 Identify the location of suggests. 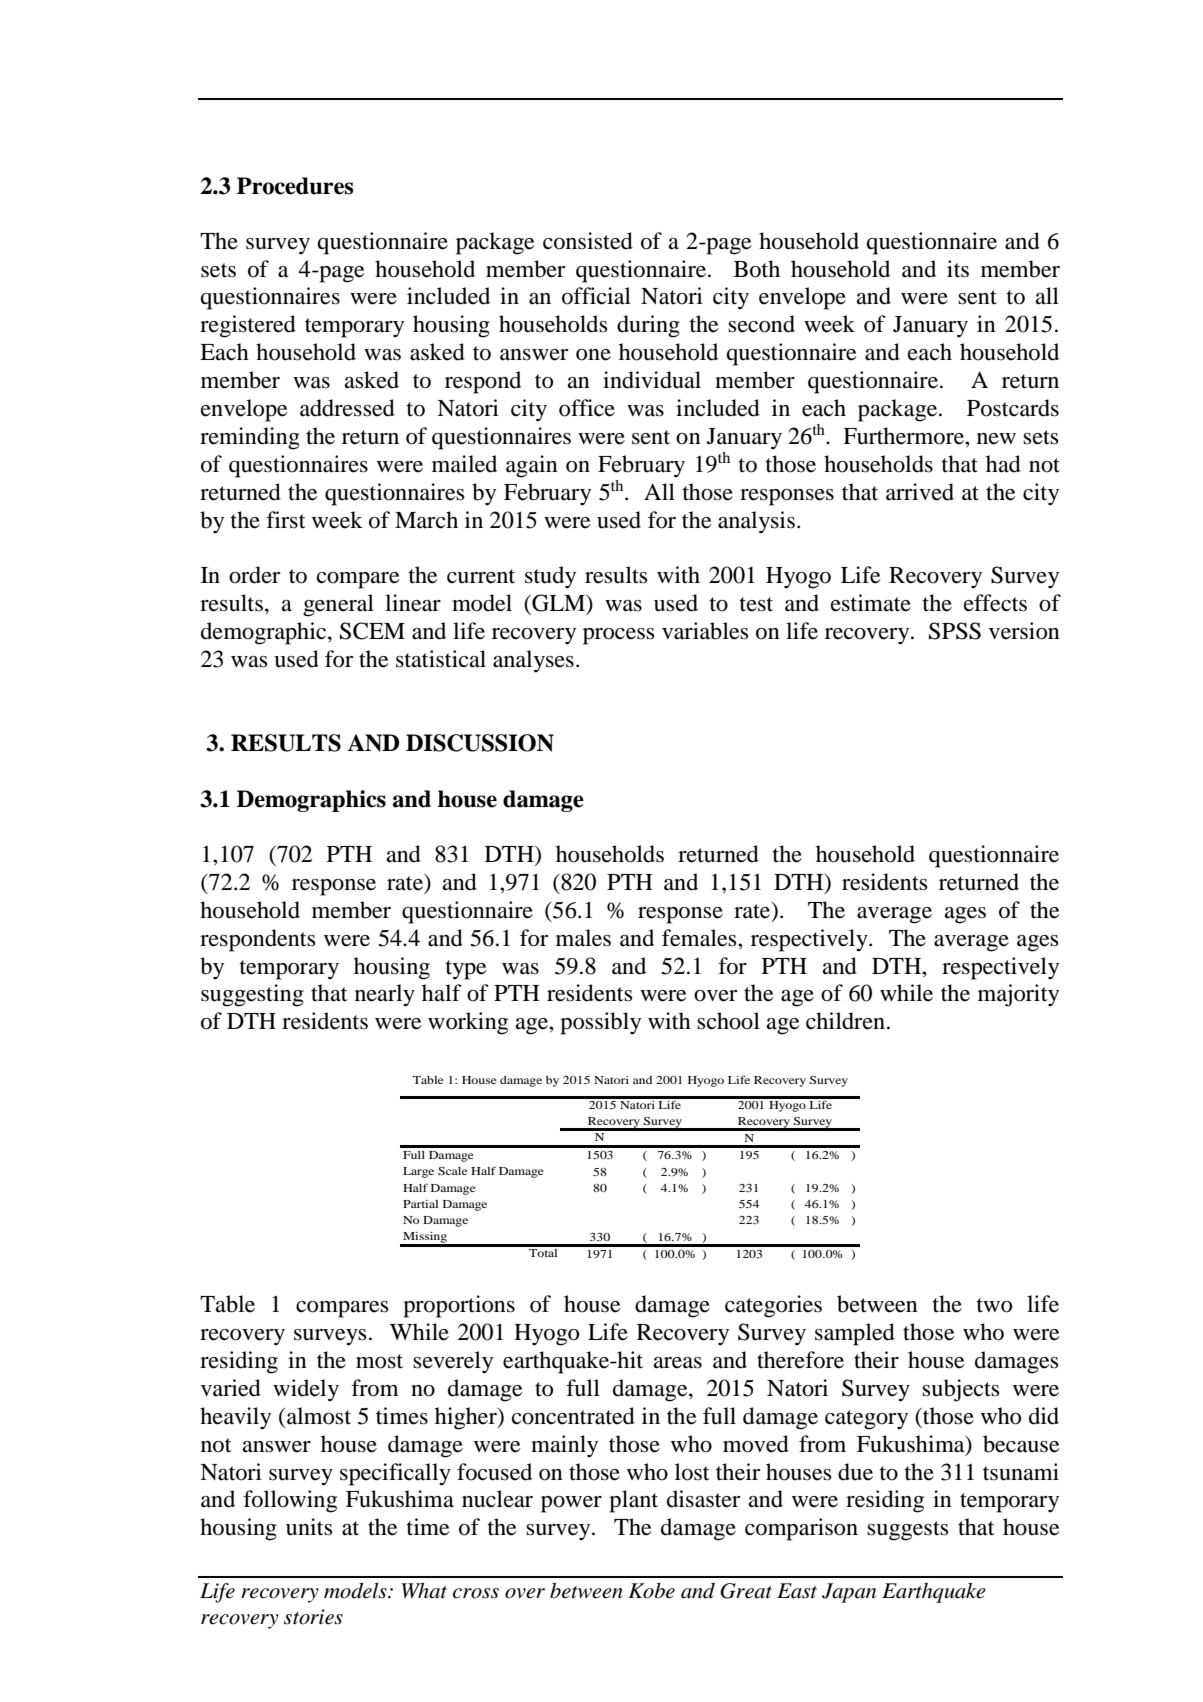
(907, 1531).
